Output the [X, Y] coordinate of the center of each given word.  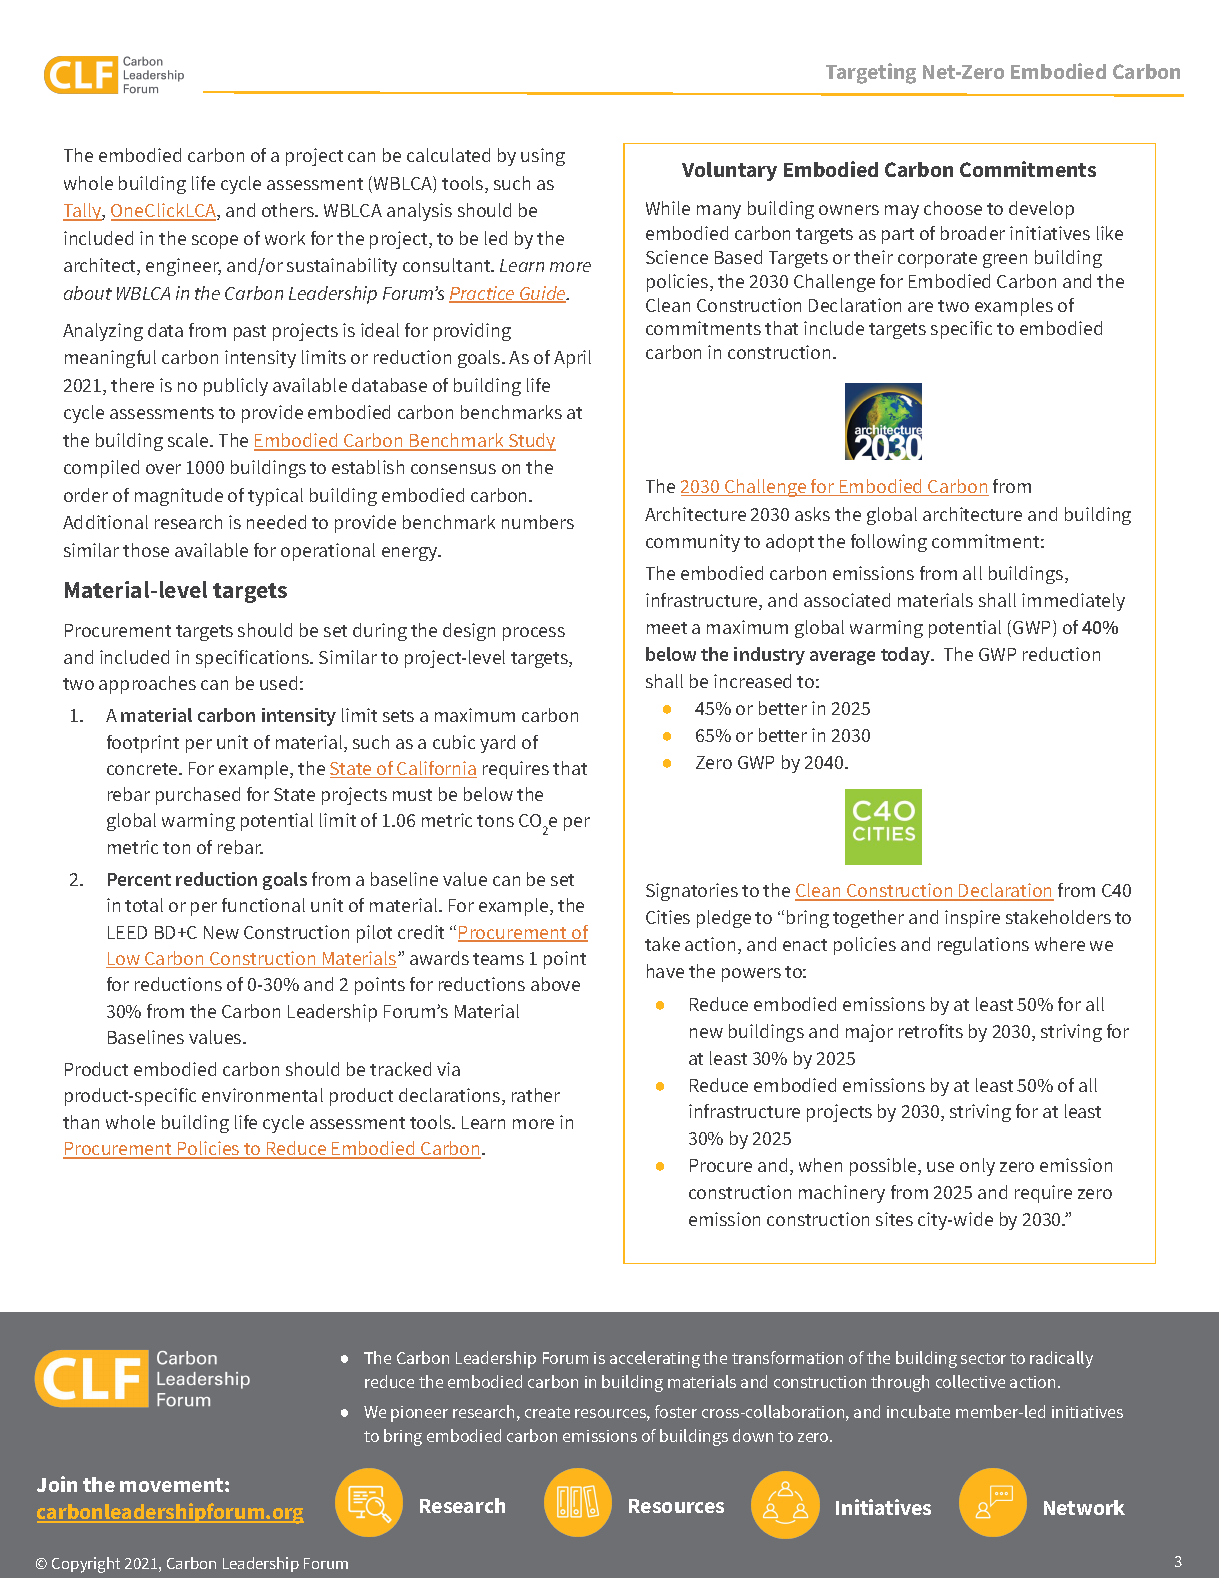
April [572, 359]
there [132, 385]
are [920, 307]
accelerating [655, 1359]
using [543, 157]
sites [894, 1219]
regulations [983, 946]
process [534, 634]
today [906, 656]
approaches [147, 685]
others [289, 210]
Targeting [871, 73]
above [555, 984]
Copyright [86, 1565]
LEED [127, 932]
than [81, 1122]
